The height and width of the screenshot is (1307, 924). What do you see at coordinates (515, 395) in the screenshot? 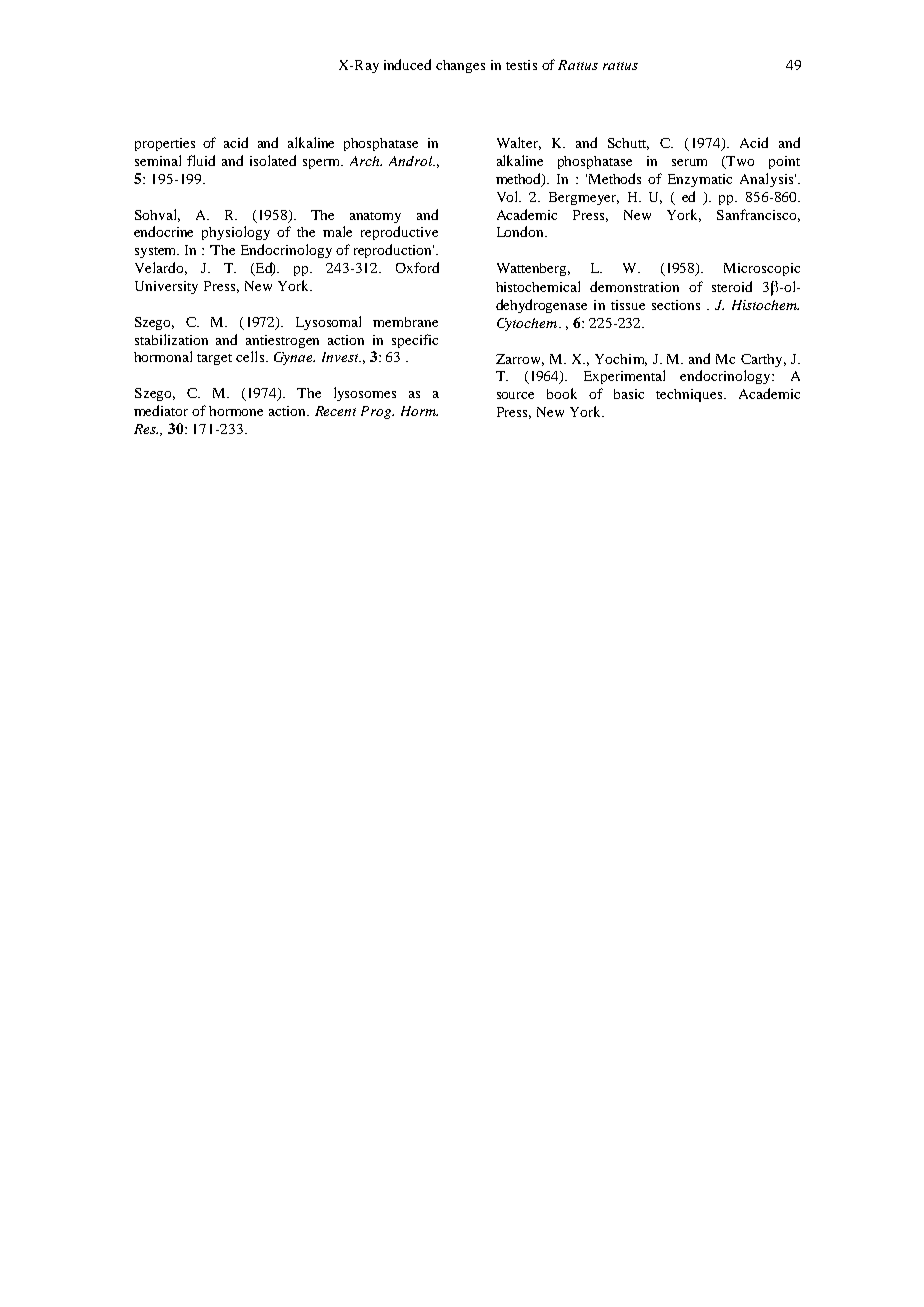
I see `source` at bounding box center [515, 395].
